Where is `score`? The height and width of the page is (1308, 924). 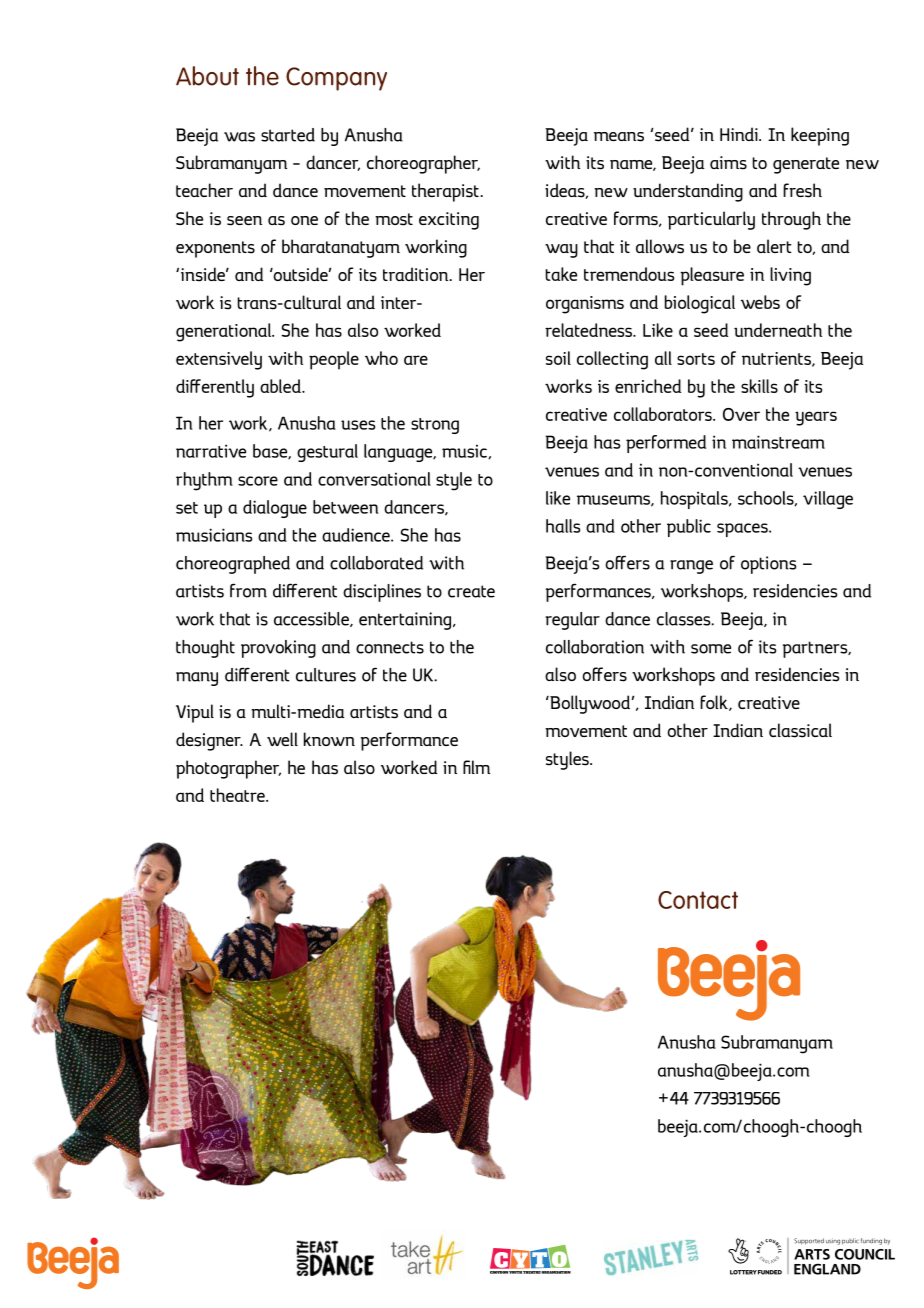
score is located at coordinates (258, 481).
